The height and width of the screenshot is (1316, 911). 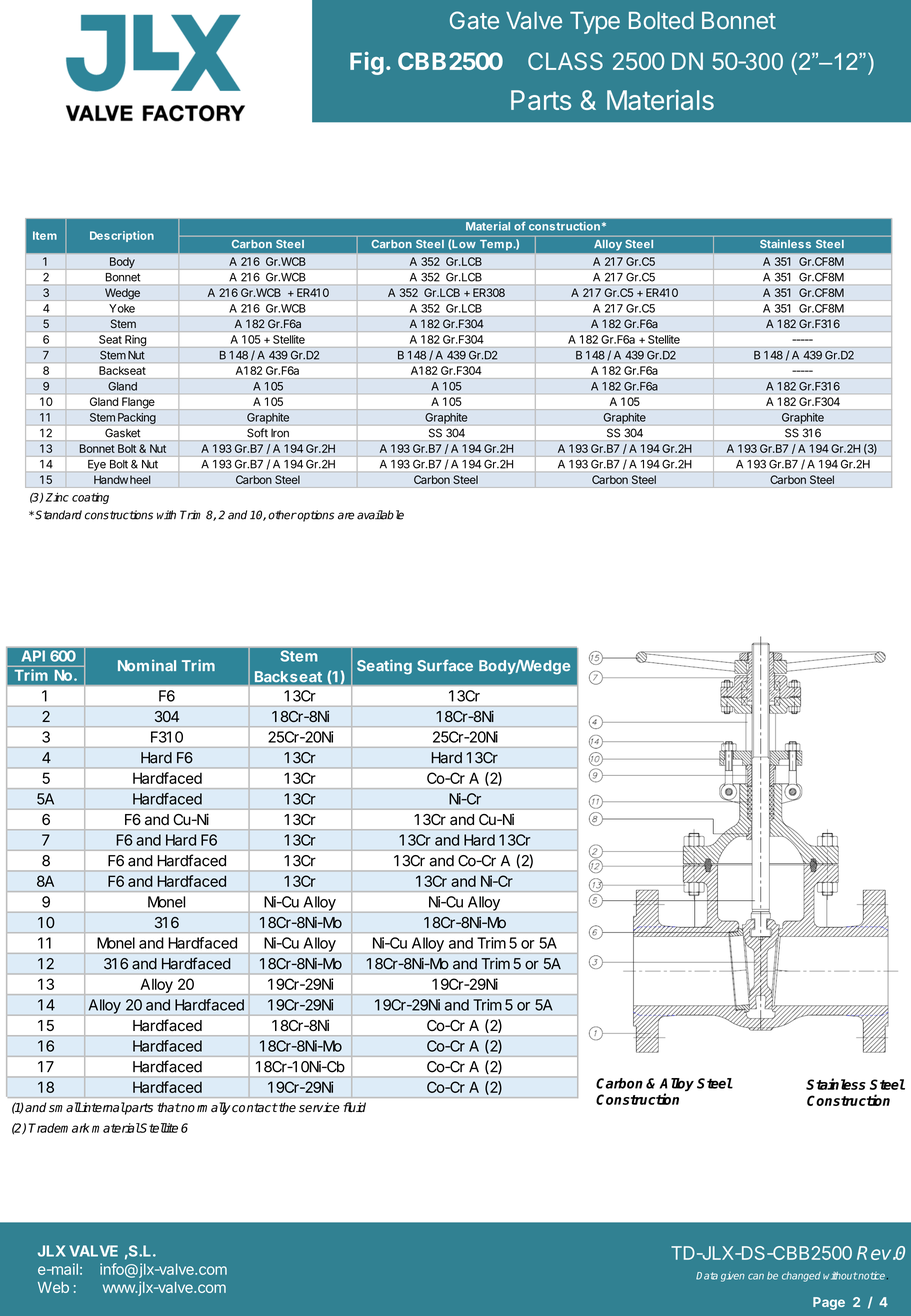 I want to click on that, so click(x=169, y=1107).
